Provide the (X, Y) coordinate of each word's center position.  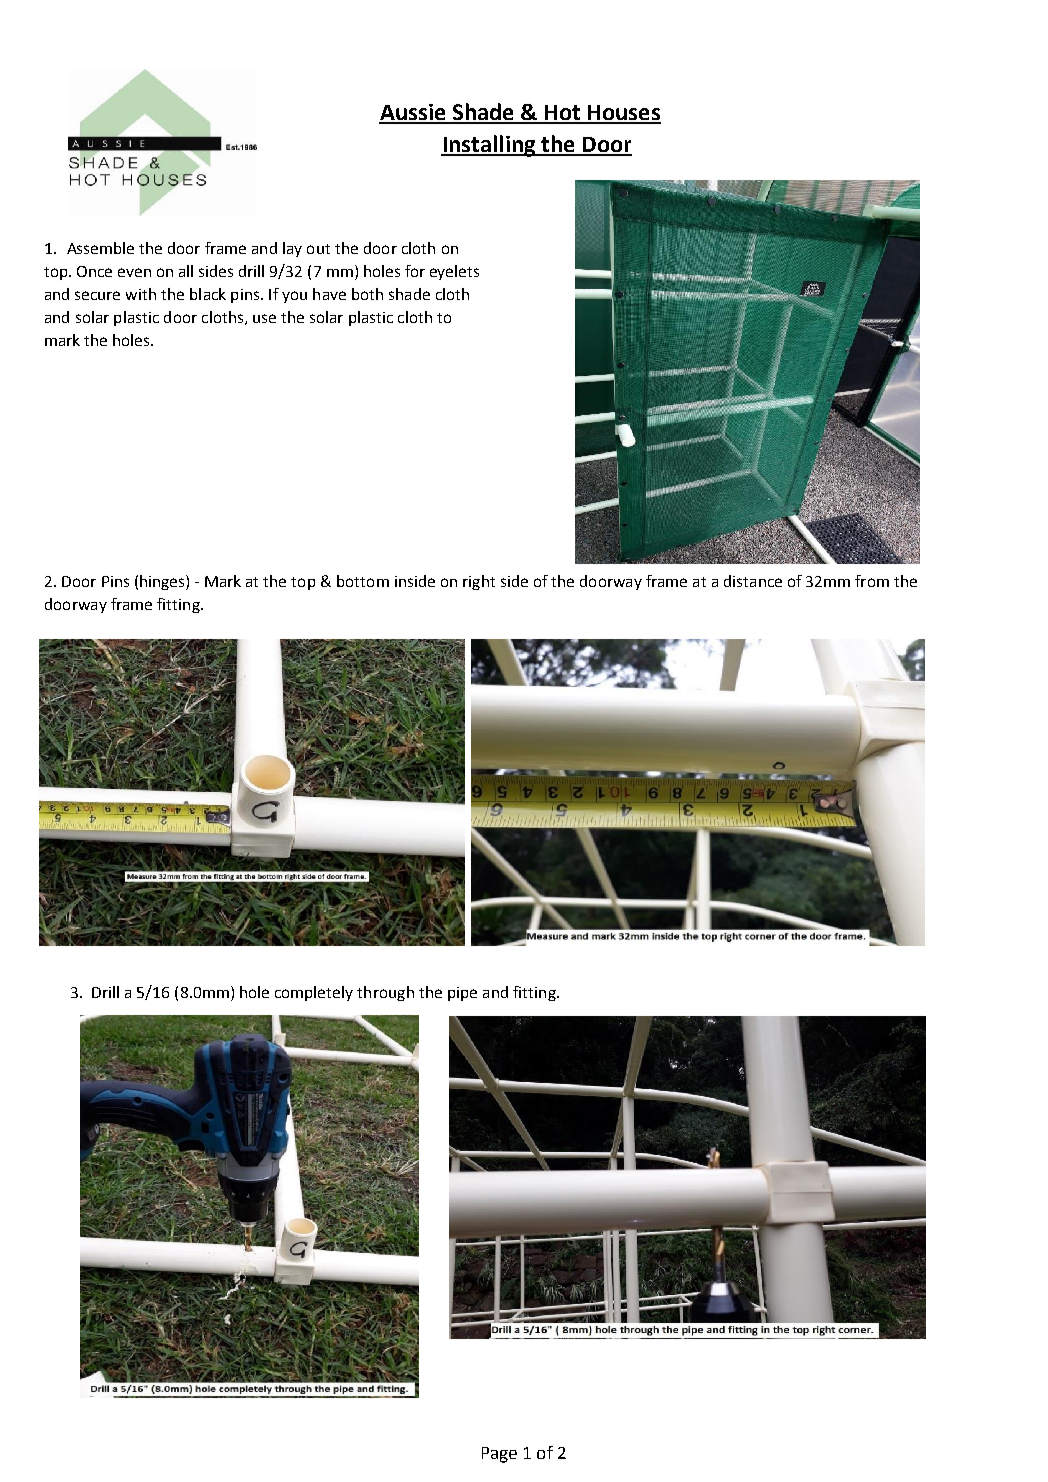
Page (499, 1455)
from (872, 581)
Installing (489, 146)
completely (314, 993)
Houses (623, 114)
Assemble (100, 248)
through (385, 993)
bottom (363, 581)
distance (753, 581)
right (479, 582)
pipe (462, 994)
